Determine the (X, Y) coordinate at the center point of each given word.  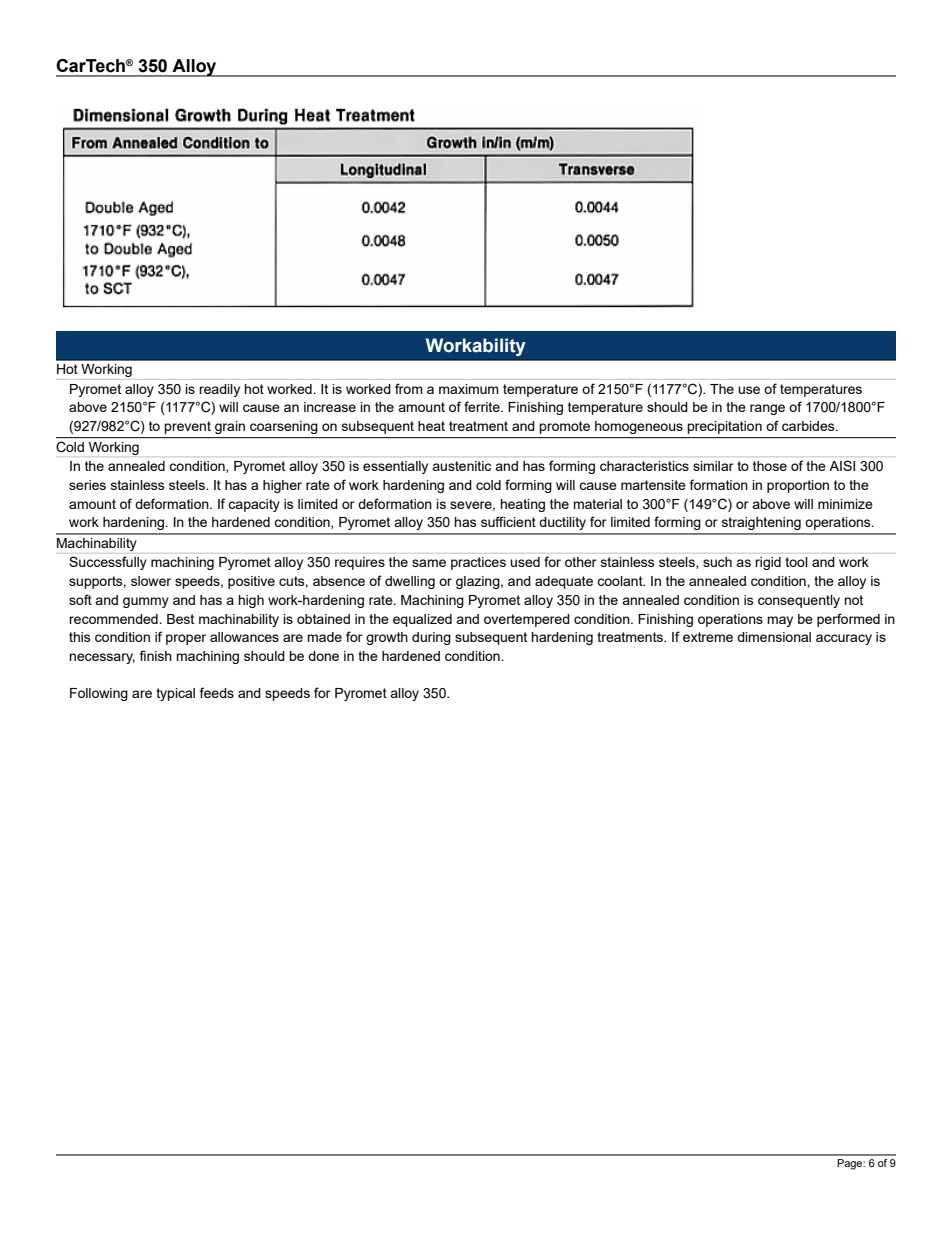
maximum (469, 389)
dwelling (410, 582)
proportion (798, 486)
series (87, 485)
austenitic (461, 466)
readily (219, 390)
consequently (799, 601)
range (767, 409)
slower (151, 581)
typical (175, 694)
